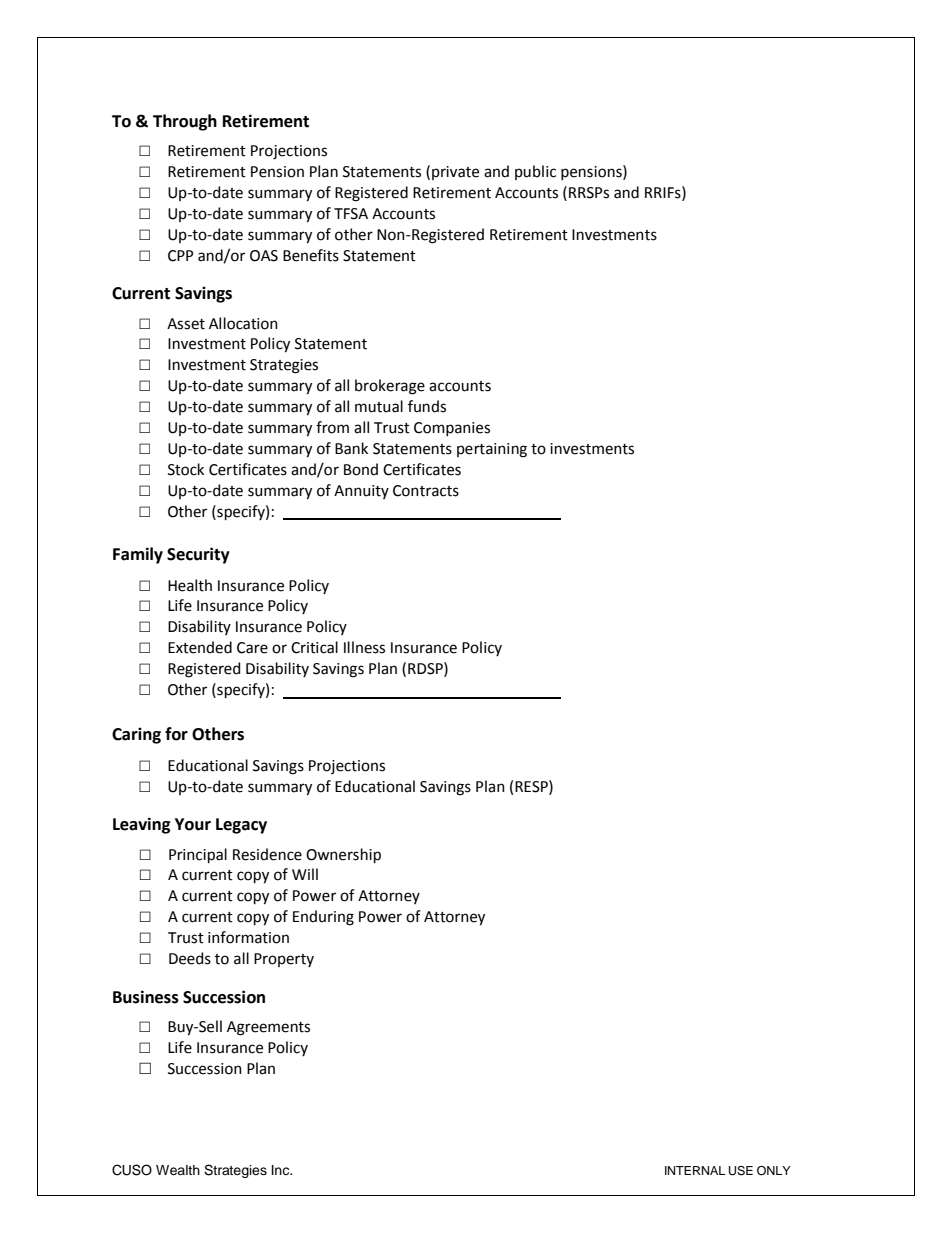 Image resolution: width=952 pixels, height=1233 pixels. Describe the element at coordinates (178, 1170) in the screenshot. I see `Wealth` at that location.
